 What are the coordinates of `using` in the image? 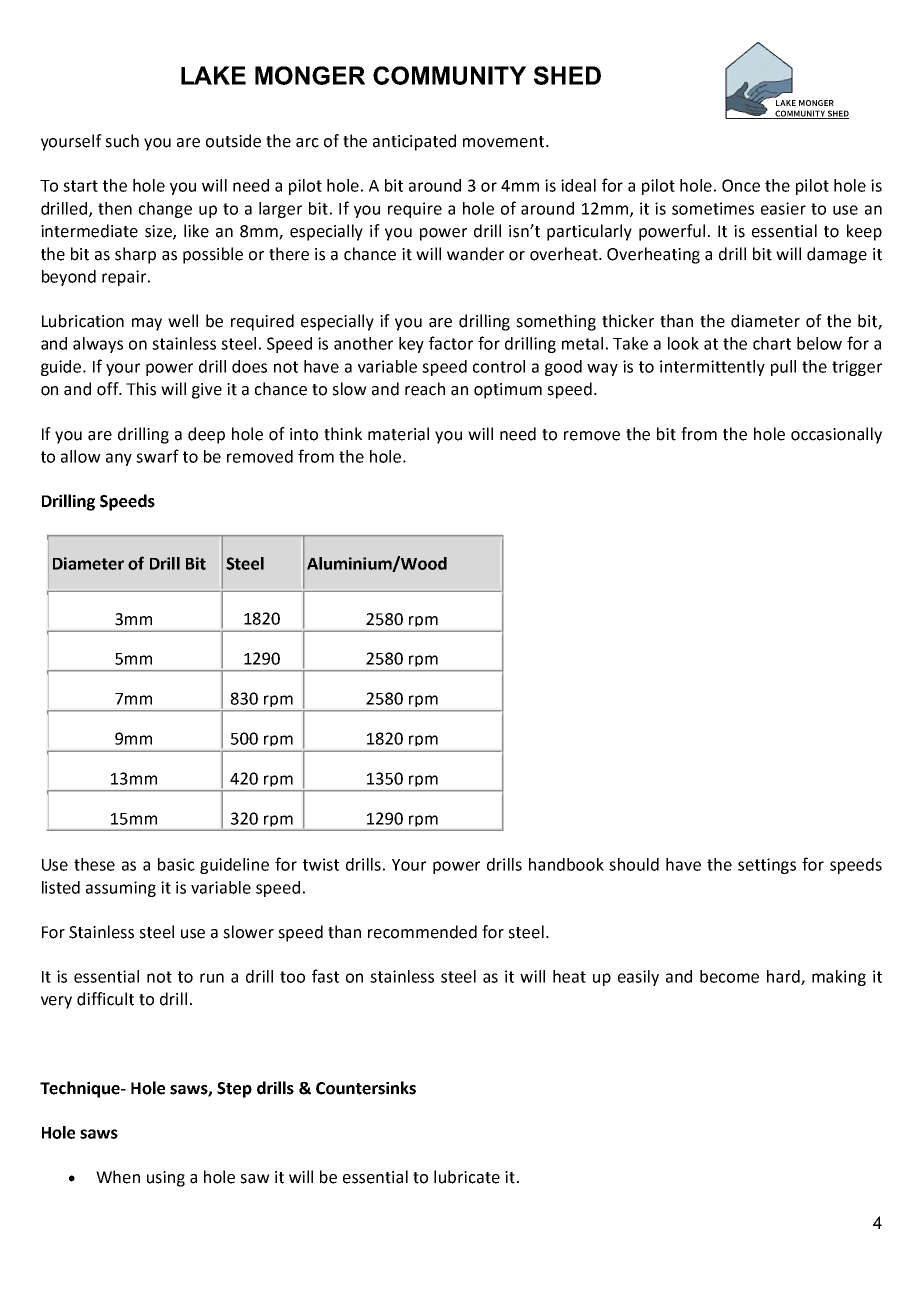 It's located at (166, 1179).
